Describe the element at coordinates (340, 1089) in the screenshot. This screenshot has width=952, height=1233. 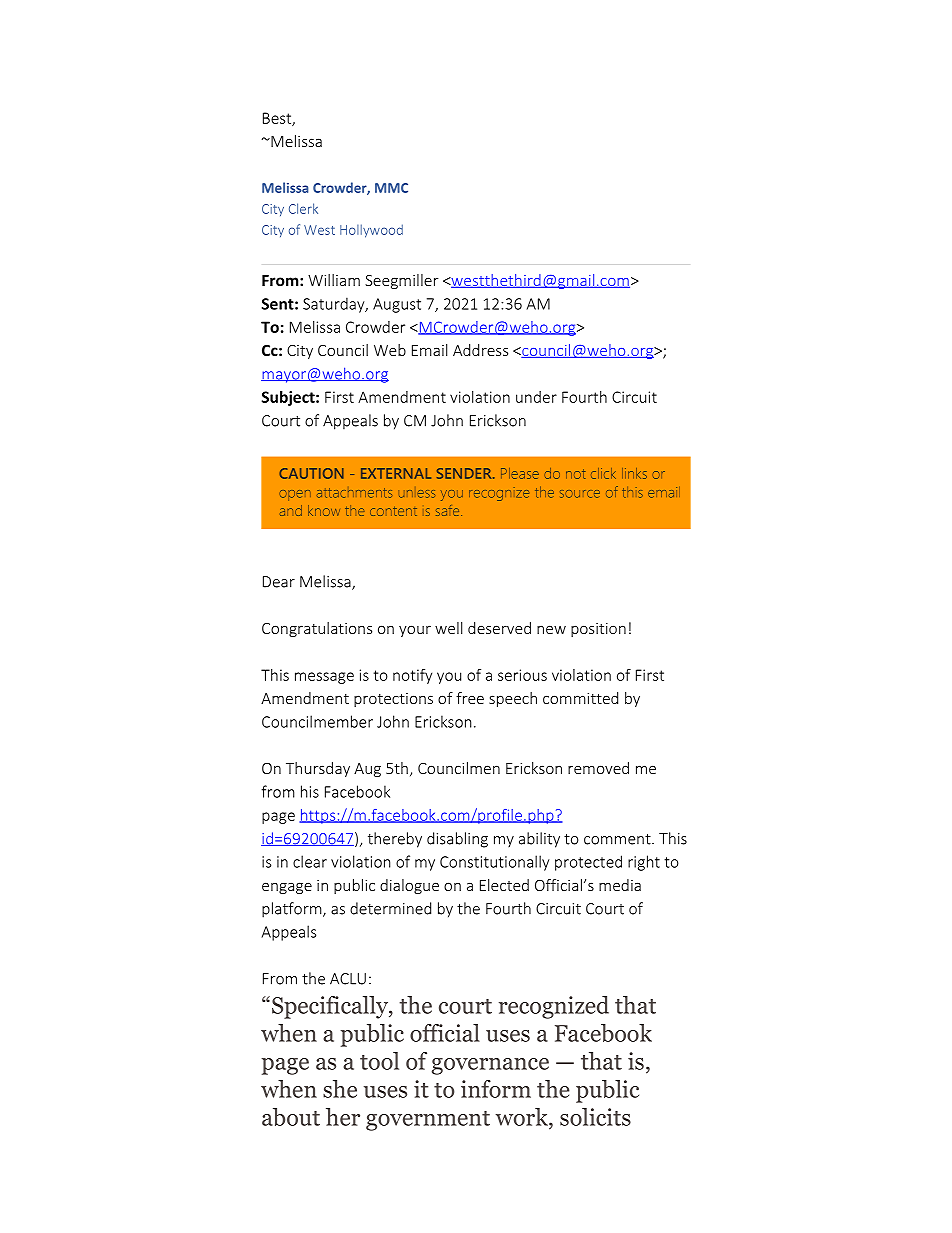
I see `she` at that location.
